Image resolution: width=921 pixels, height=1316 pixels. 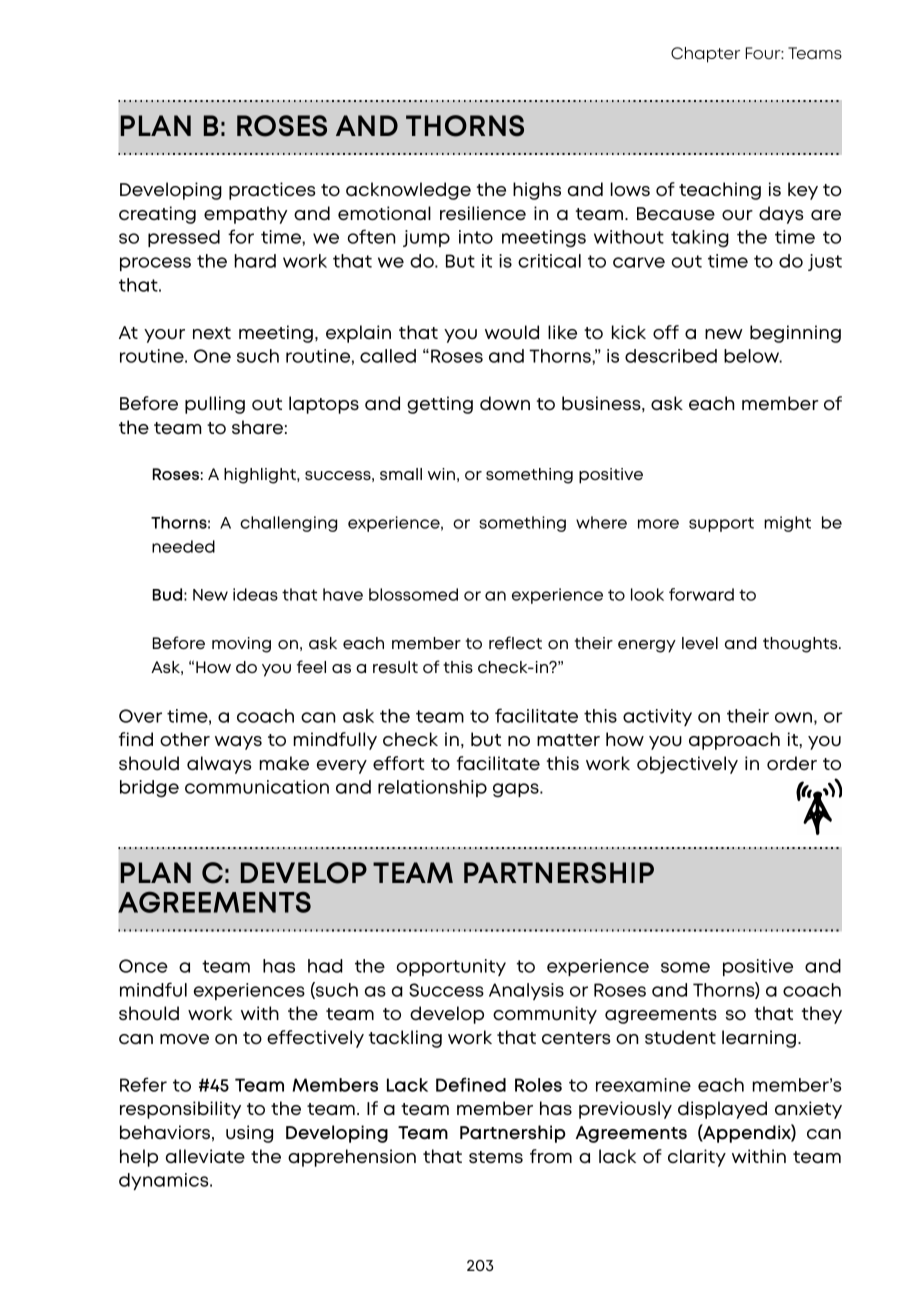 I want to click on forward, so click(x=701, y=594).
